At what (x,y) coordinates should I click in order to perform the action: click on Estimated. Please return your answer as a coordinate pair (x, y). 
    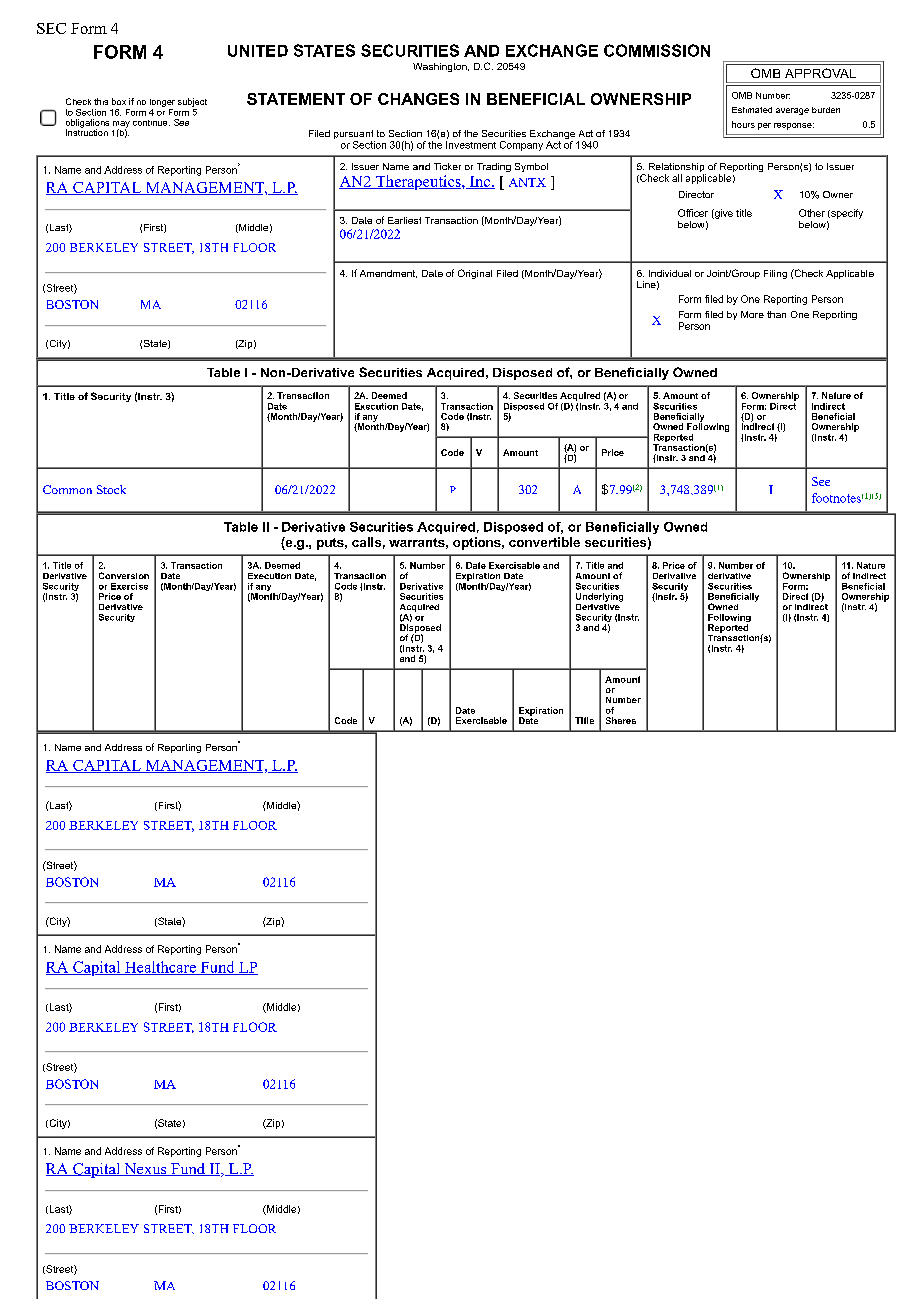
    Looking at the image, I should click on (752, 110).
